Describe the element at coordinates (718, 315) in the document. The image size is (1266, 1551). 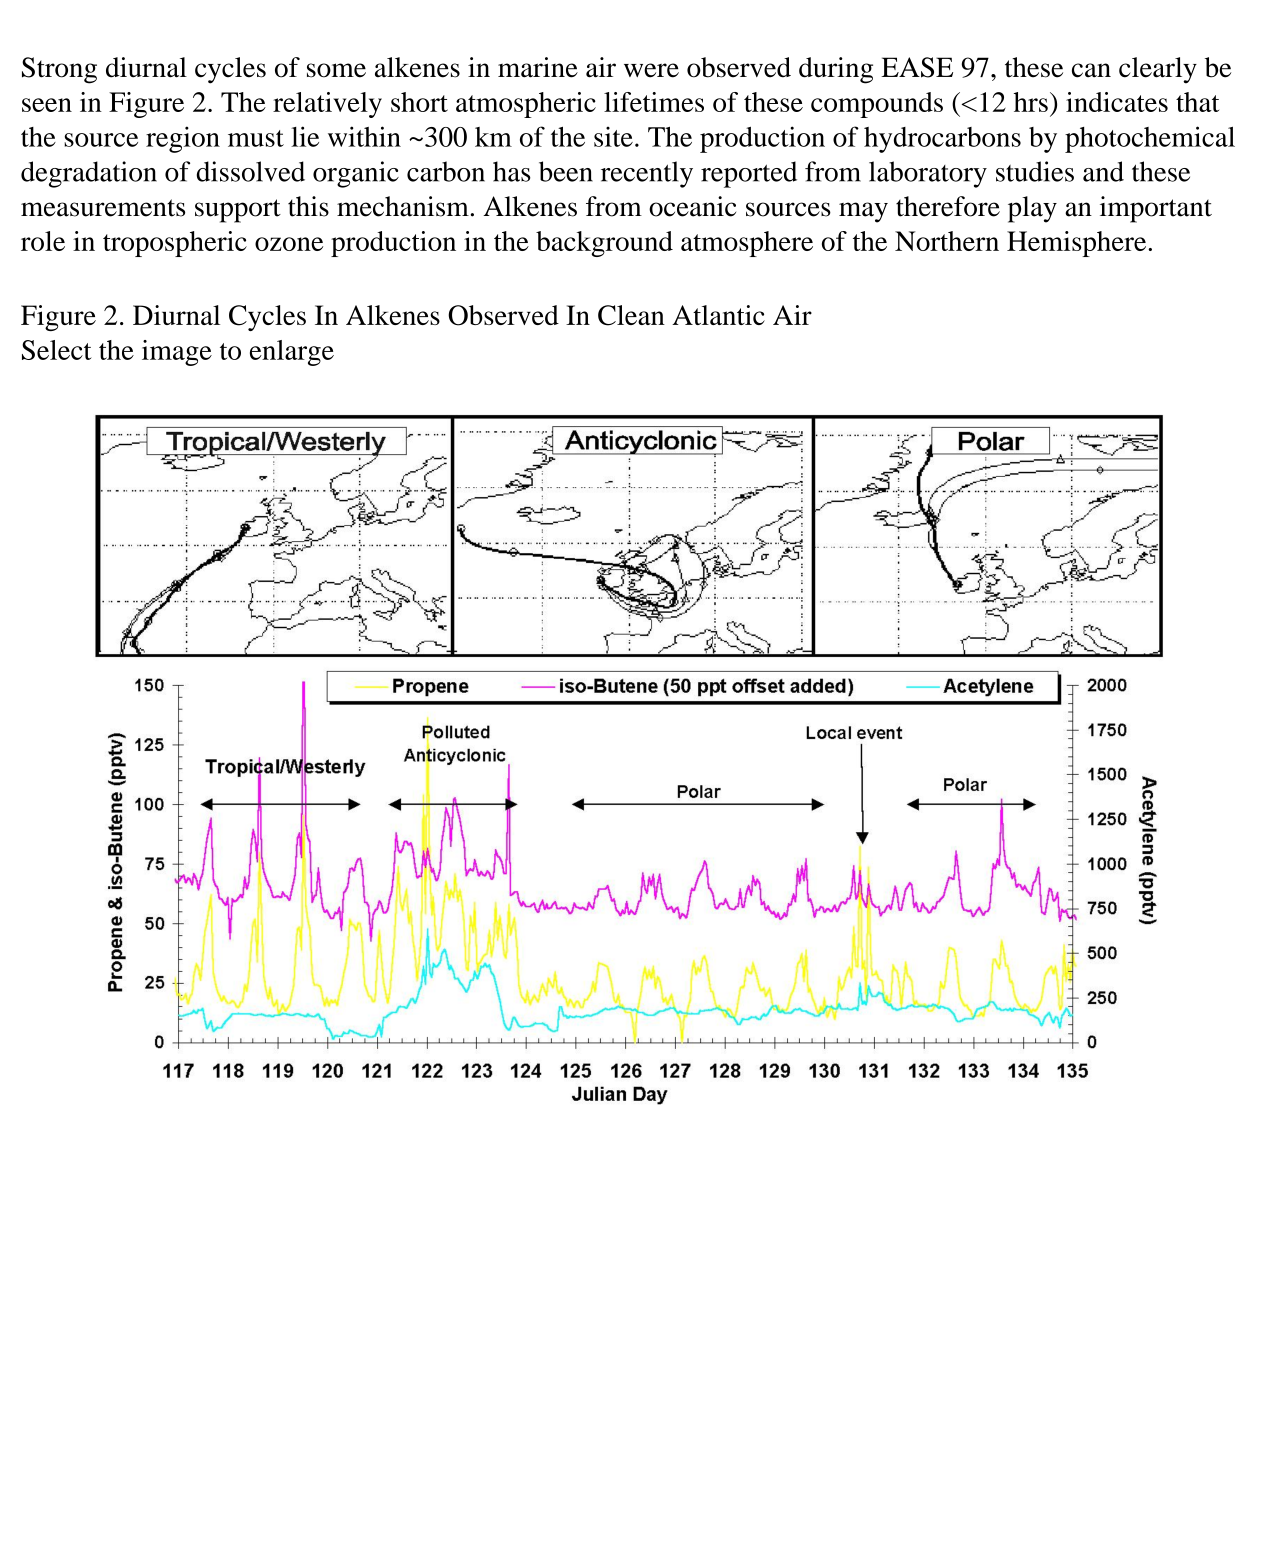
I see `Atlantic` at that location.
